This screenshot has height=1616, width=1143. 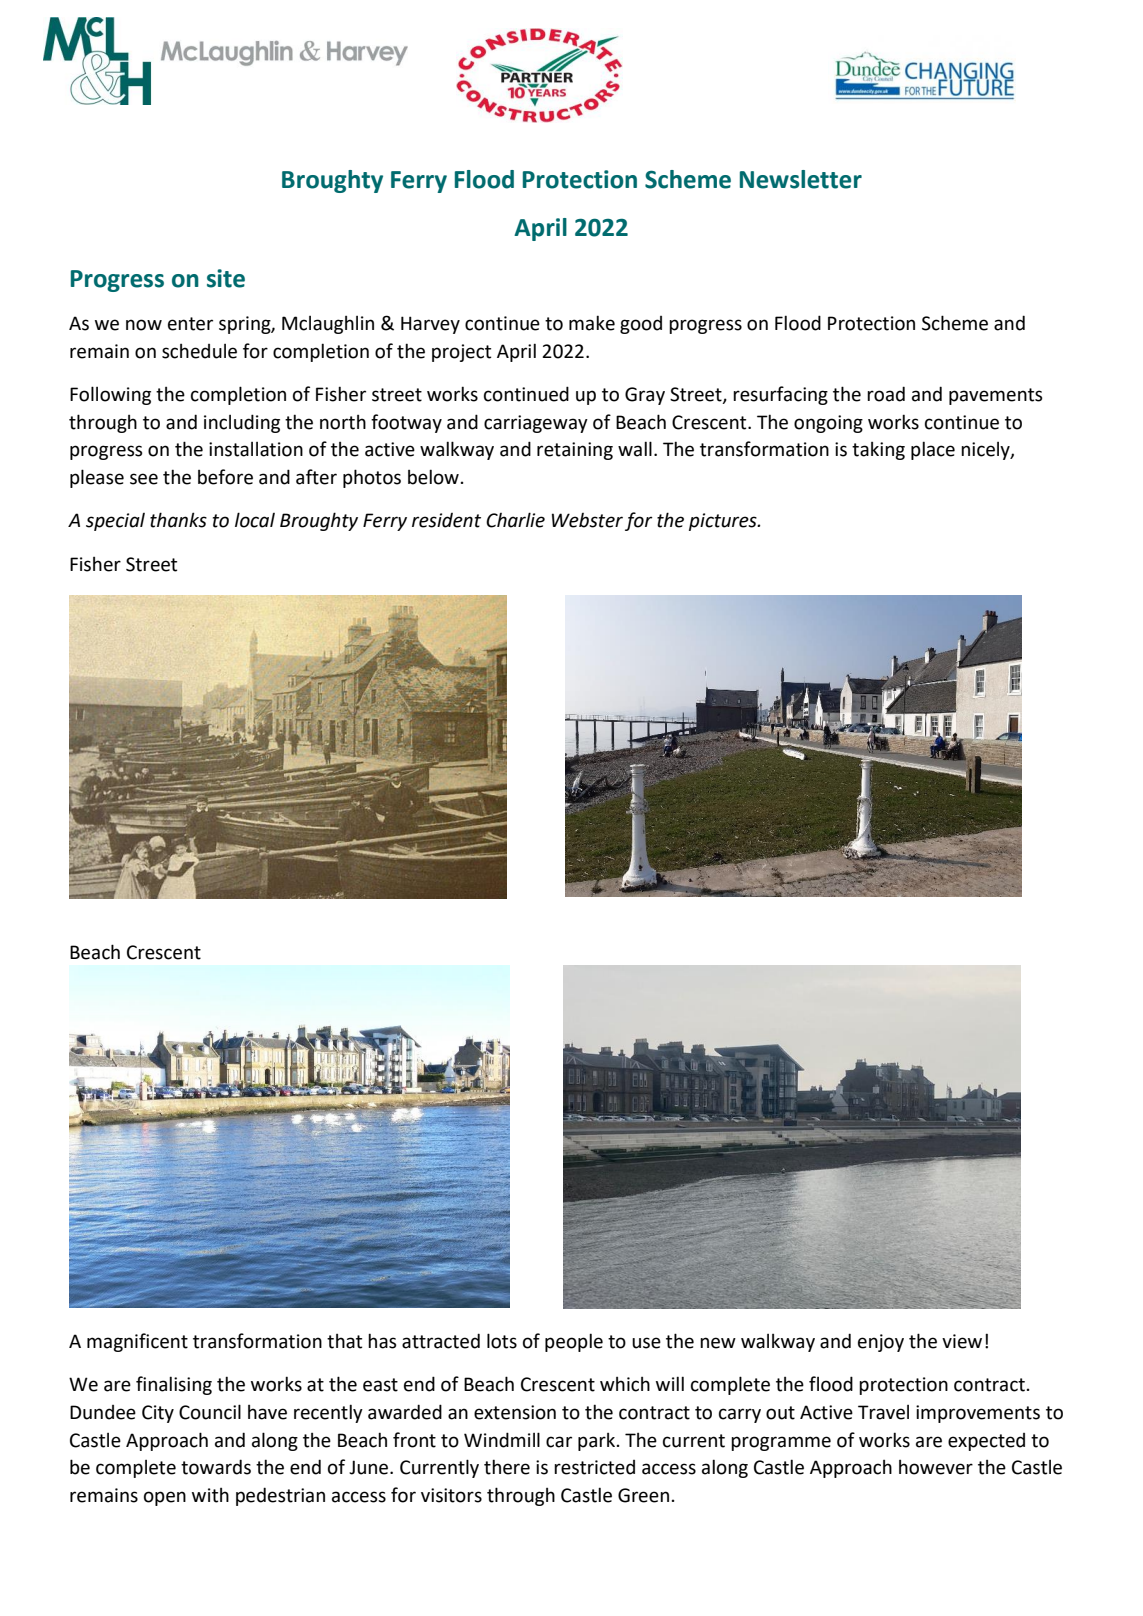 I want to click on however, so click(x=936, y=1467).
